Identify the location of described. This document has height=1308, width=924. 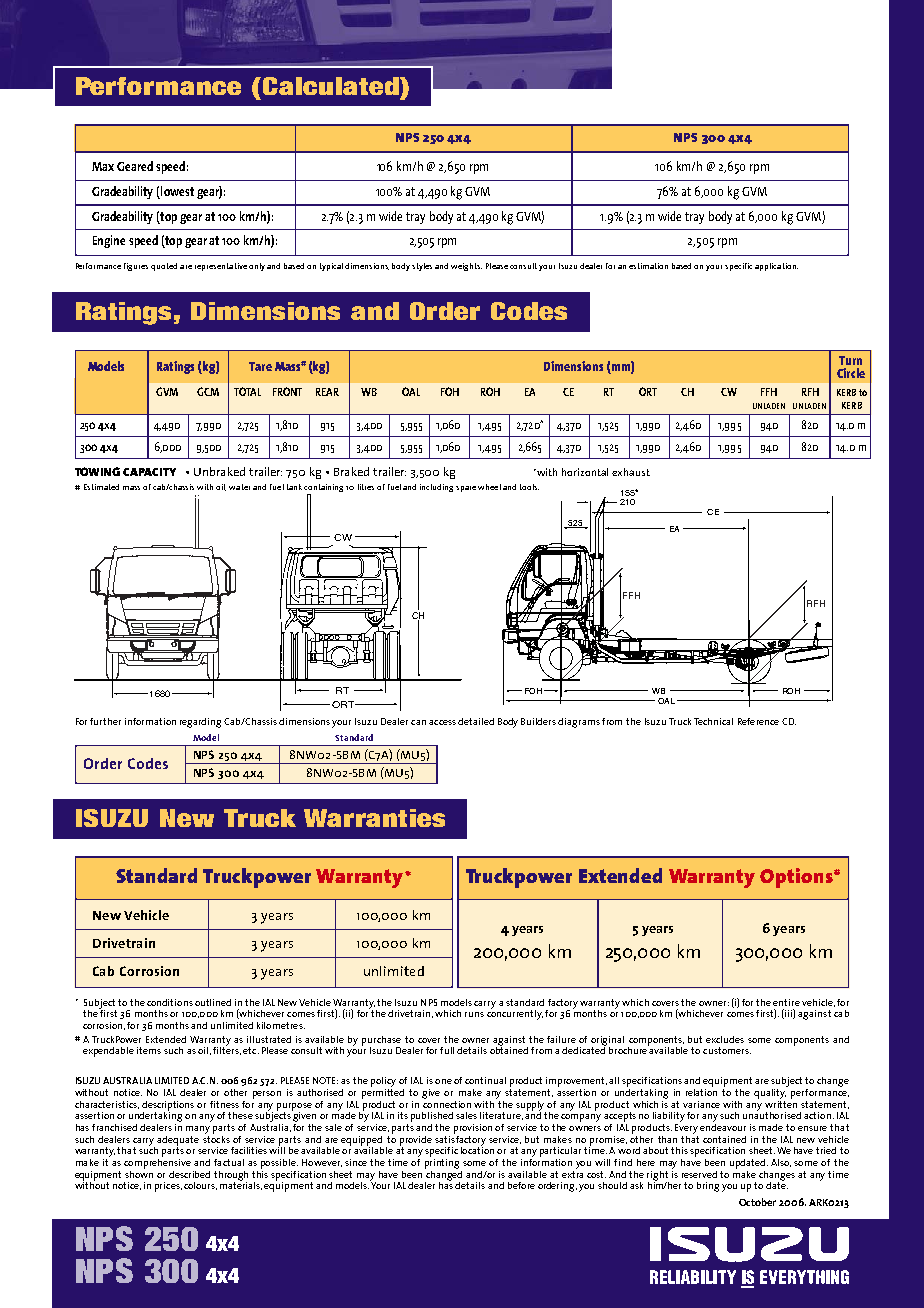
(189, 1174).
